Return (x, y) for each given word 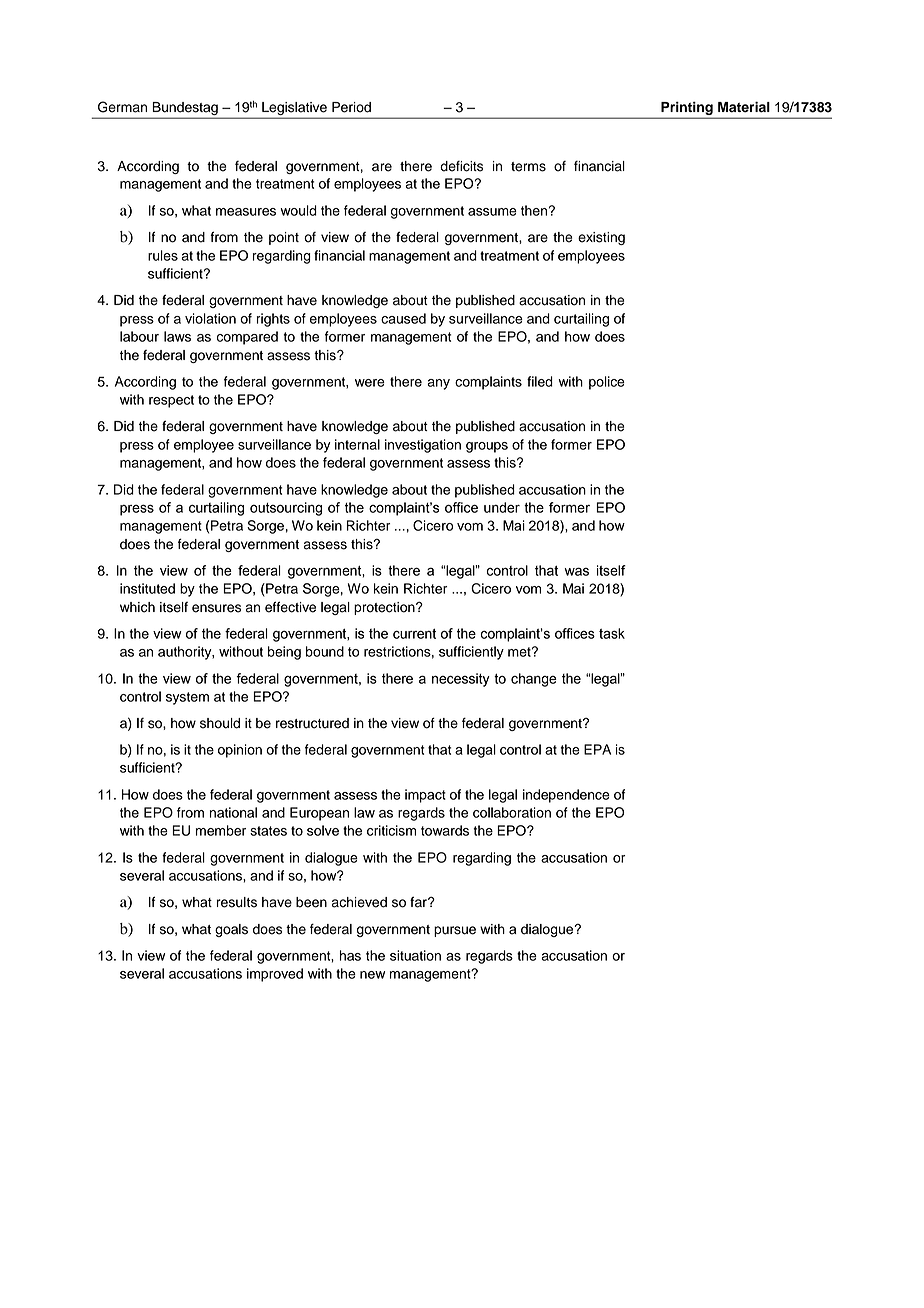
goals (231, 930)
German (122, 107)
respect (171, 401)
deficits (461, 166)
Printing (687, 110)
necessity (461, 680)
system (187, 698)
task (612, 633)
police (607, 383)
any (438, 384)
